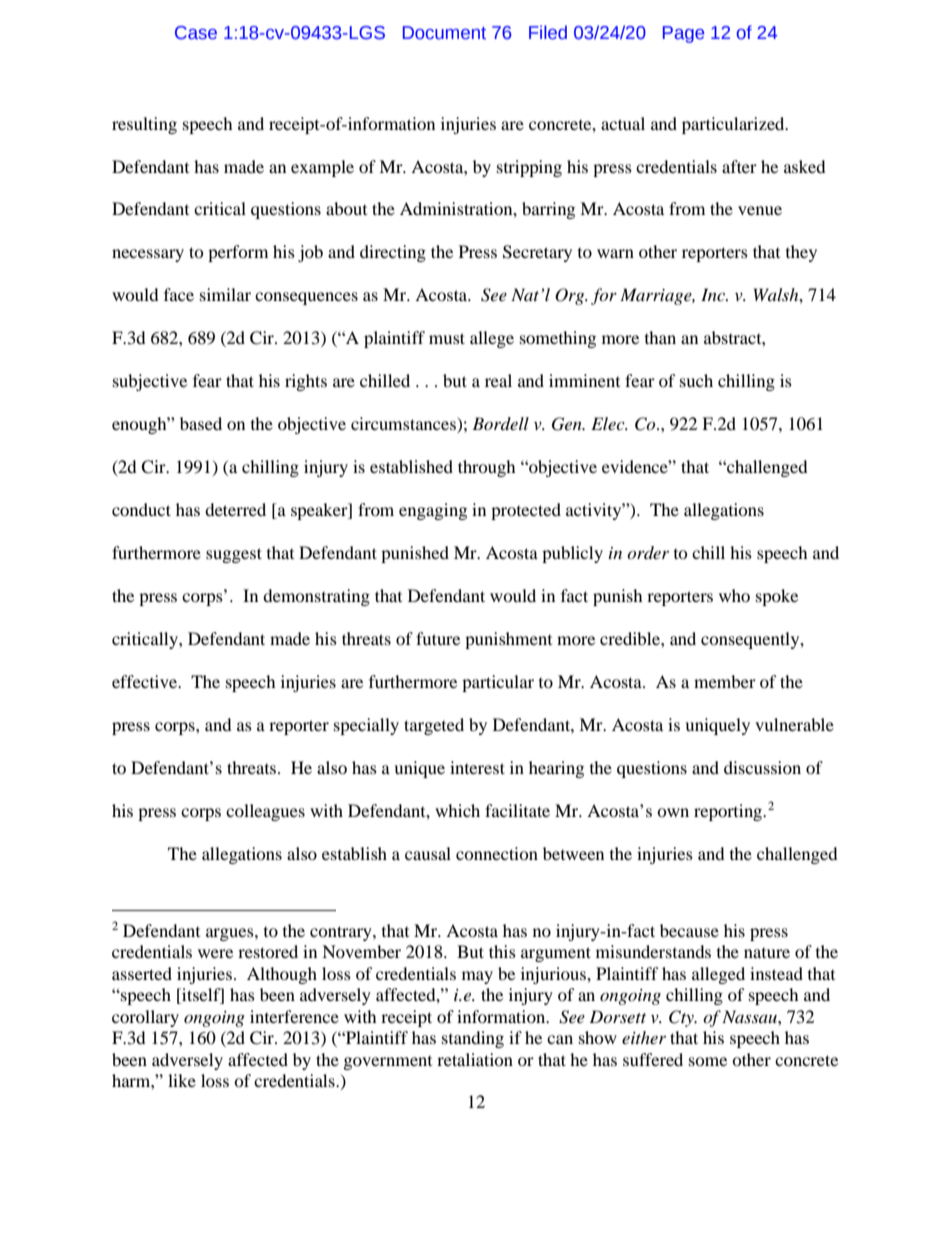 This image has width=952, height=1233. I want to click on Document, so click(444, 33).
